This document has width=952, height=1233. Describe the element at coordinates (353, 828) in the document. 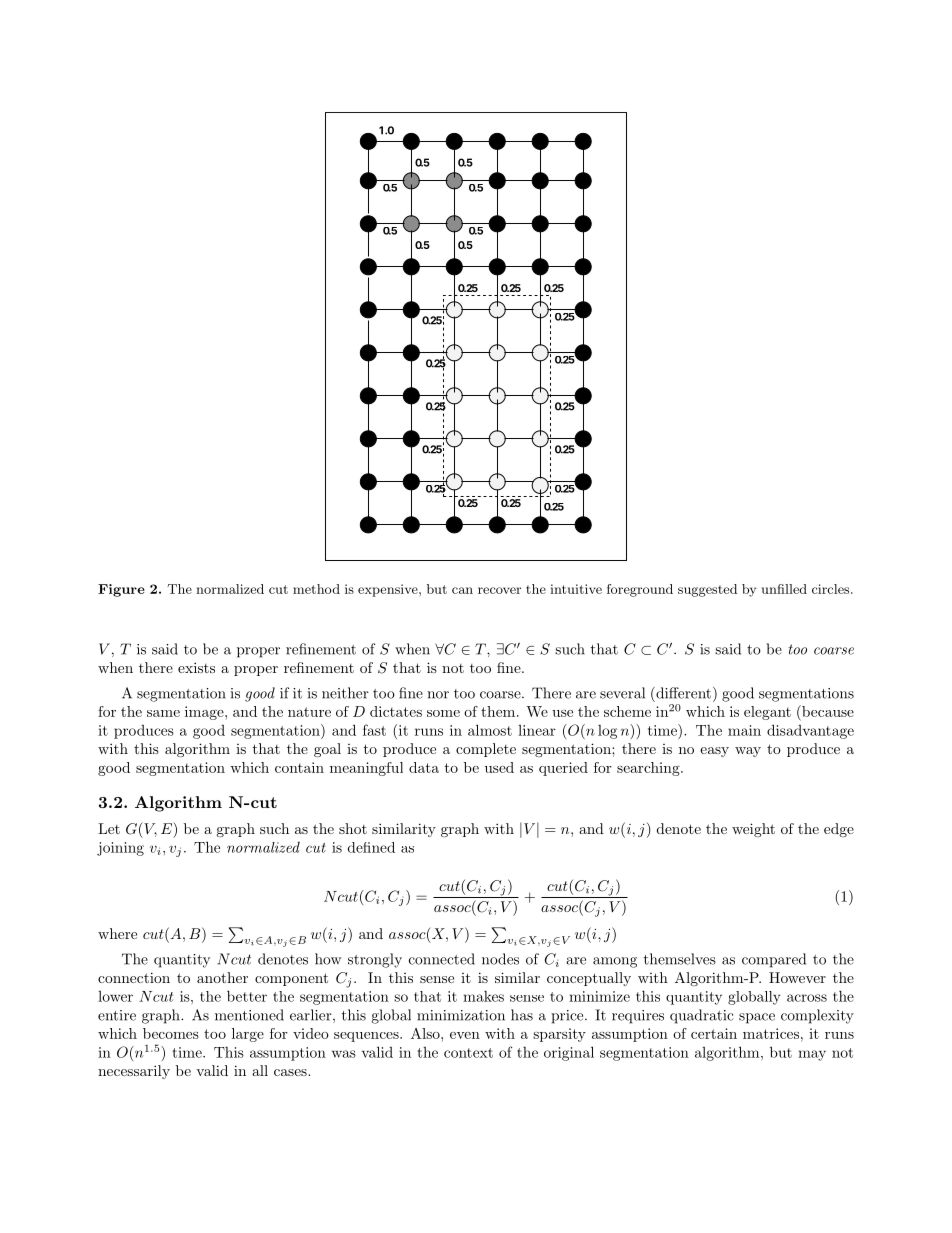

I see `shot` at that location.
